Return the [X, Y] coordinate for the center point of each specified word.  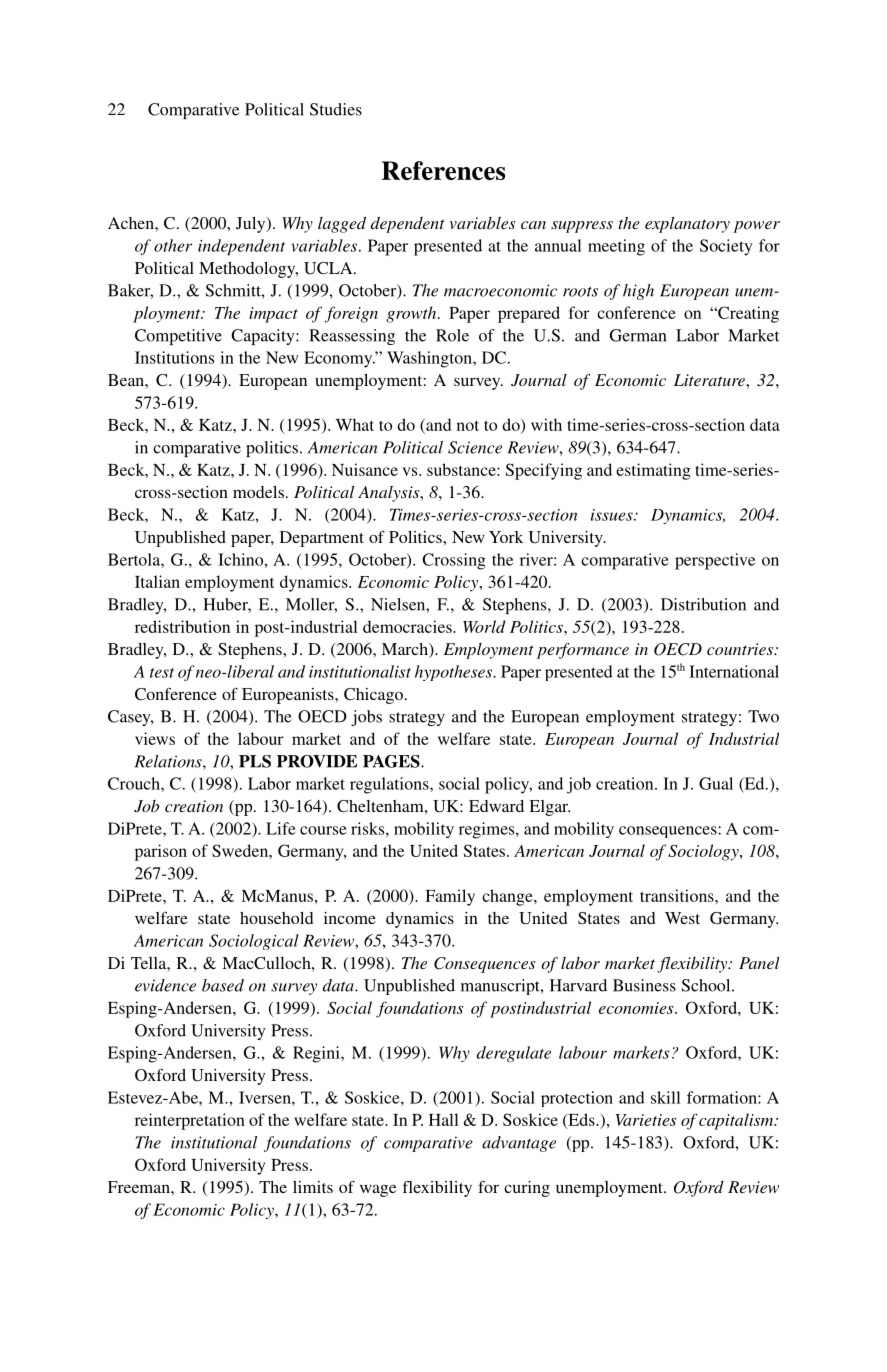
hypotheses [454, 673]
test [162, 673]
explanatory [687, 225]
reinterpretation [190, 1121]
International [734, 671]
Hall [443, 1119]
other [173, 245]
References [443, 170]
